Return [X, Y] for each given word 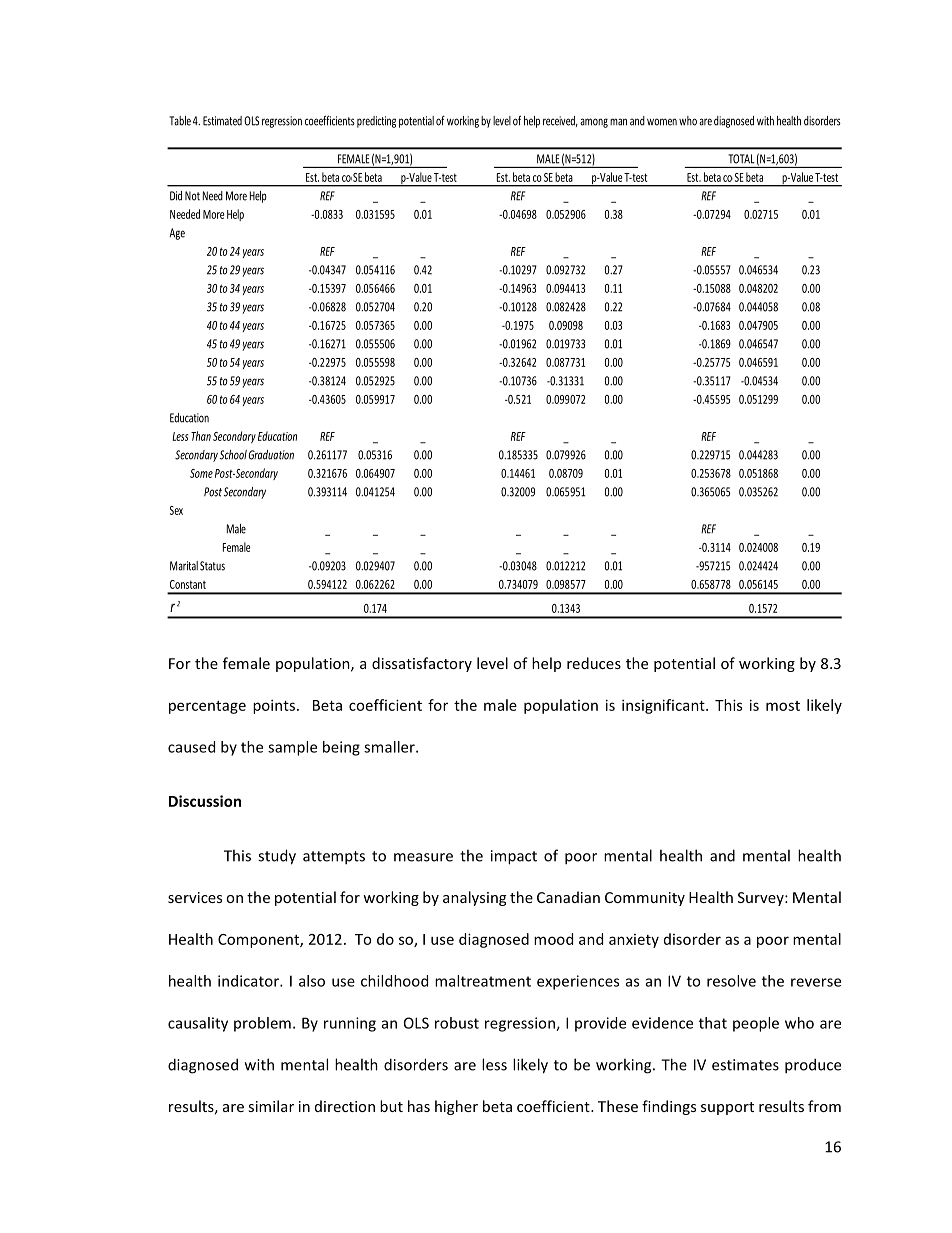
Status [212, 566]
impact [514, 857]
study [277, 857]
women [662, 122]
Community [645, 899]
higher [456, 1107]
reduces [594, 663]
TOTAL [741, 159]
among [594, 123]
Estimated [222, 121]
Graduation [271, 455]
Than [201, 436]
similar [271, 1106]
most [783, 706]
